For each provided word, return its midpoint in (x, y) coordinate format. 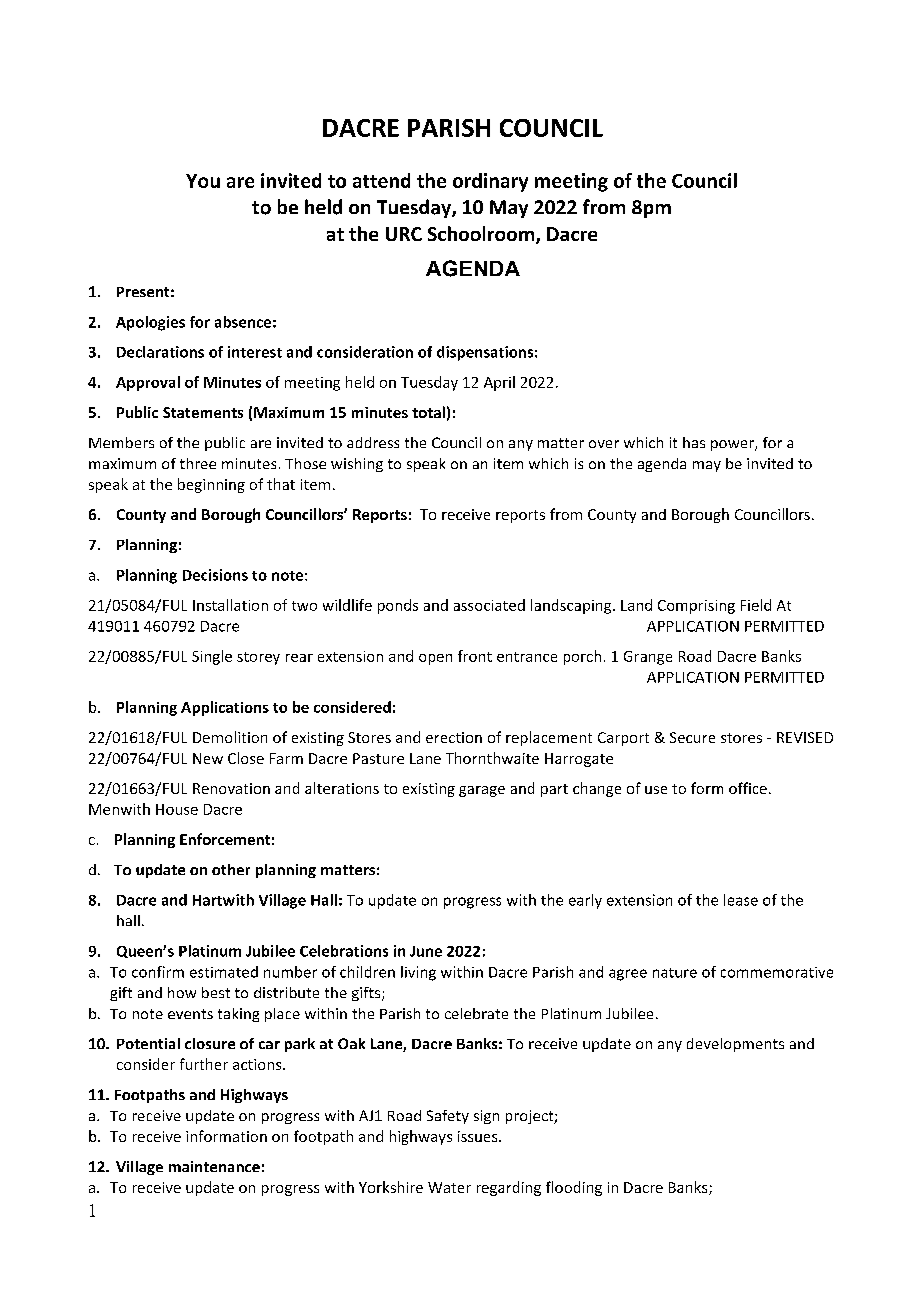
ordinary (490, 182)
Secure (692, 737)
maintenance (214, 1166)
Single (212, 657)
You (203, 181)
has (694, 442)
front (475, 656)
